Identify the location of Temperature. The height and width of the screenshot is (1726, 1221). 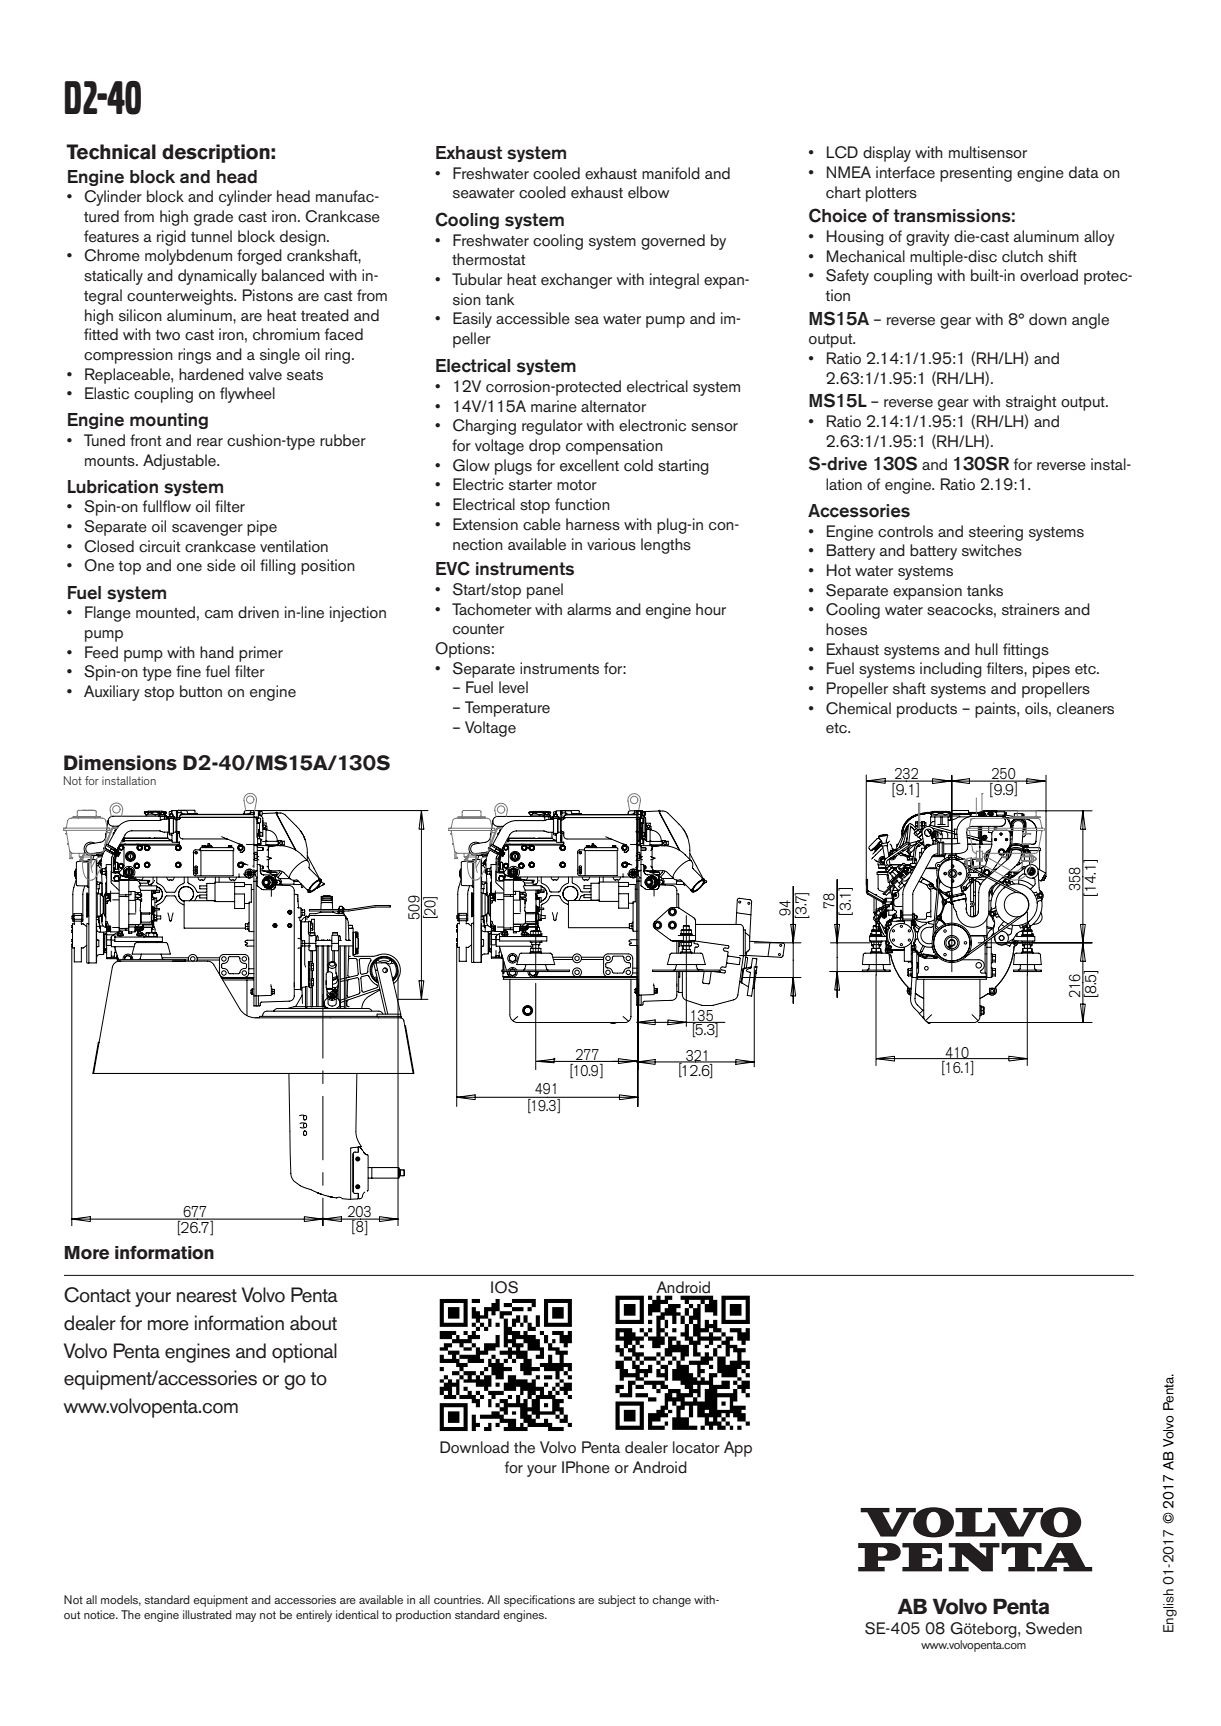
(507, 709).
